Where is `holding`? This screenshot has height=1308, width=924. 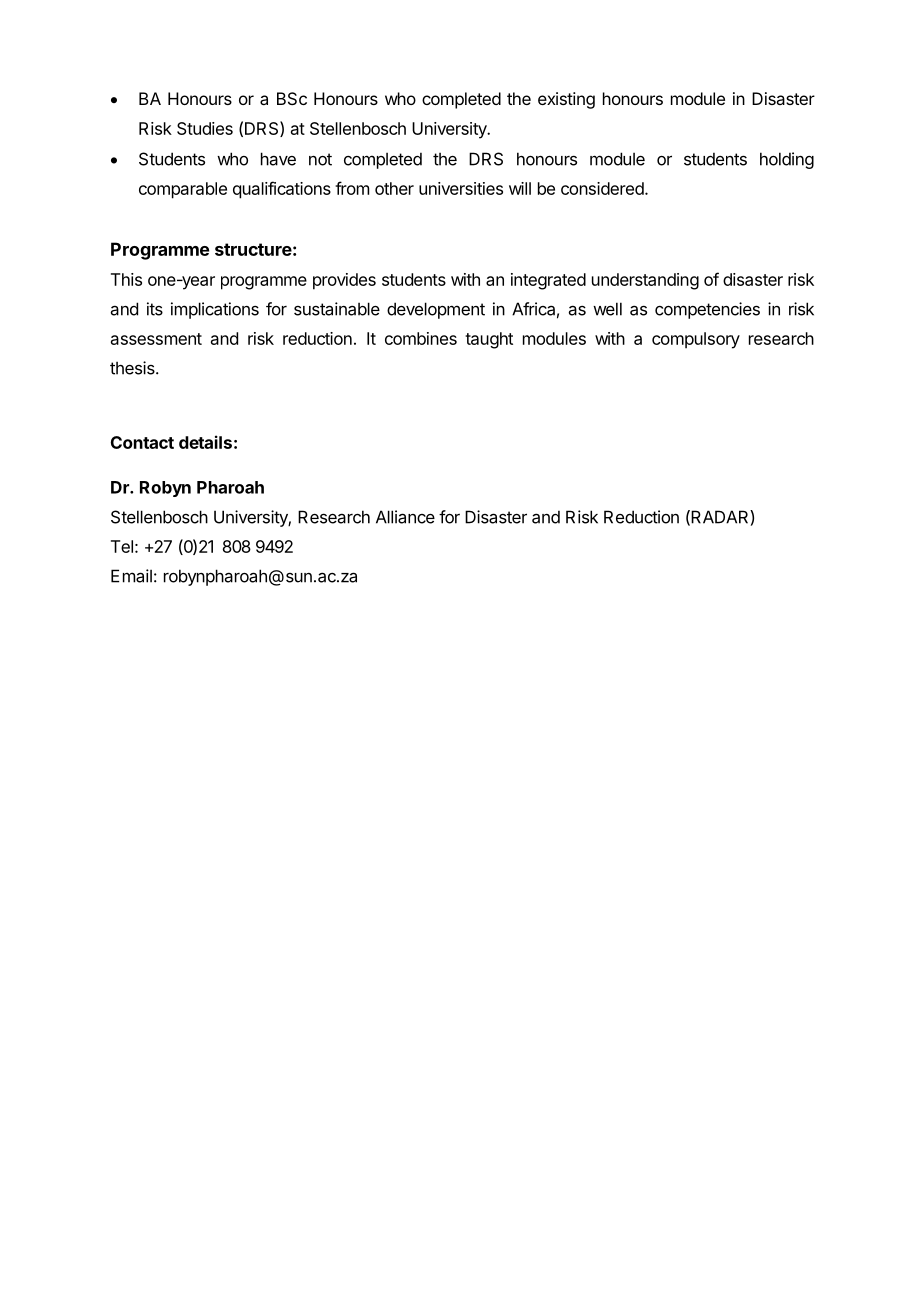 holding is located at coordinates (787, 160).
